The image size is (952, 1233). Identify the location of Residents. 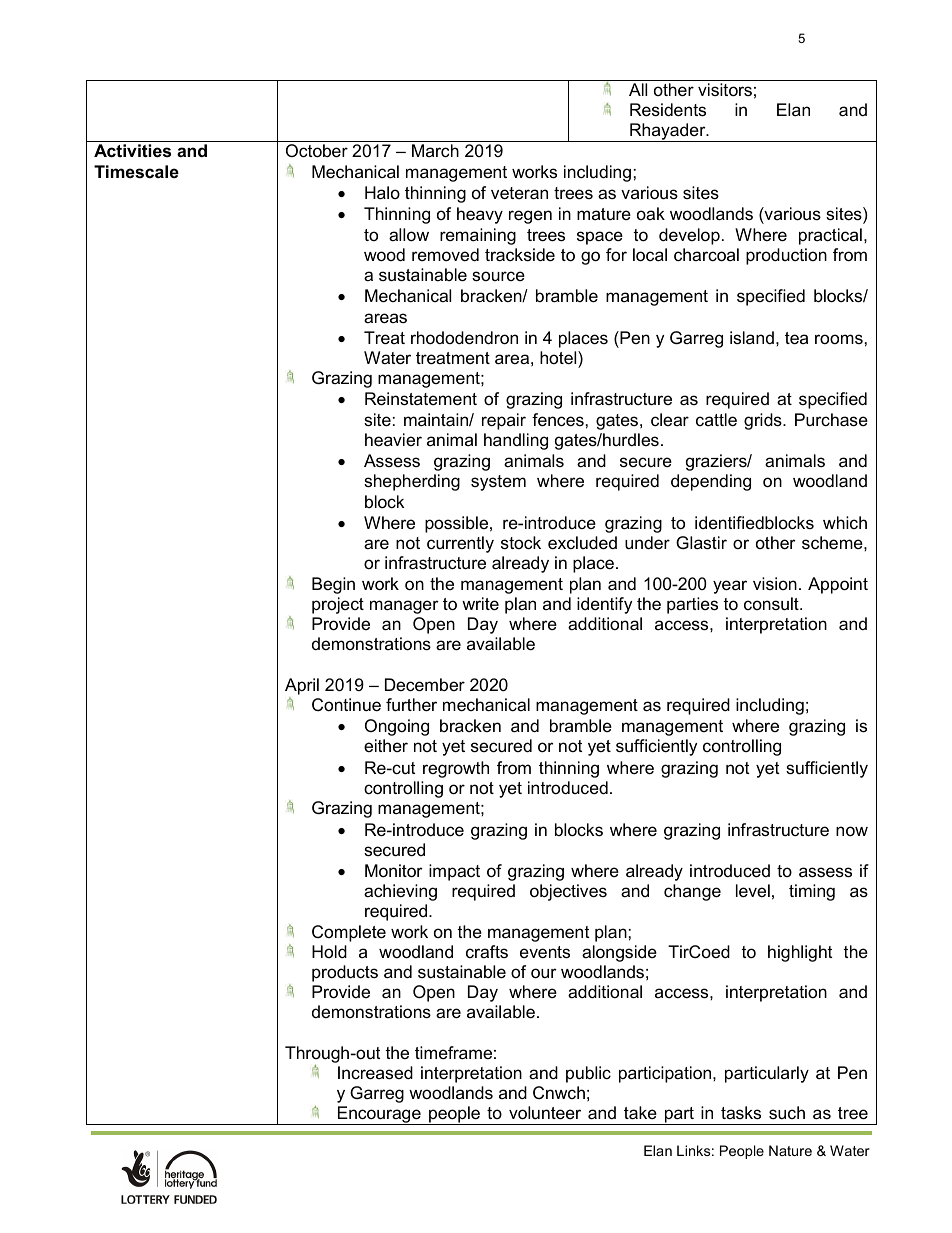
(668, 110).
